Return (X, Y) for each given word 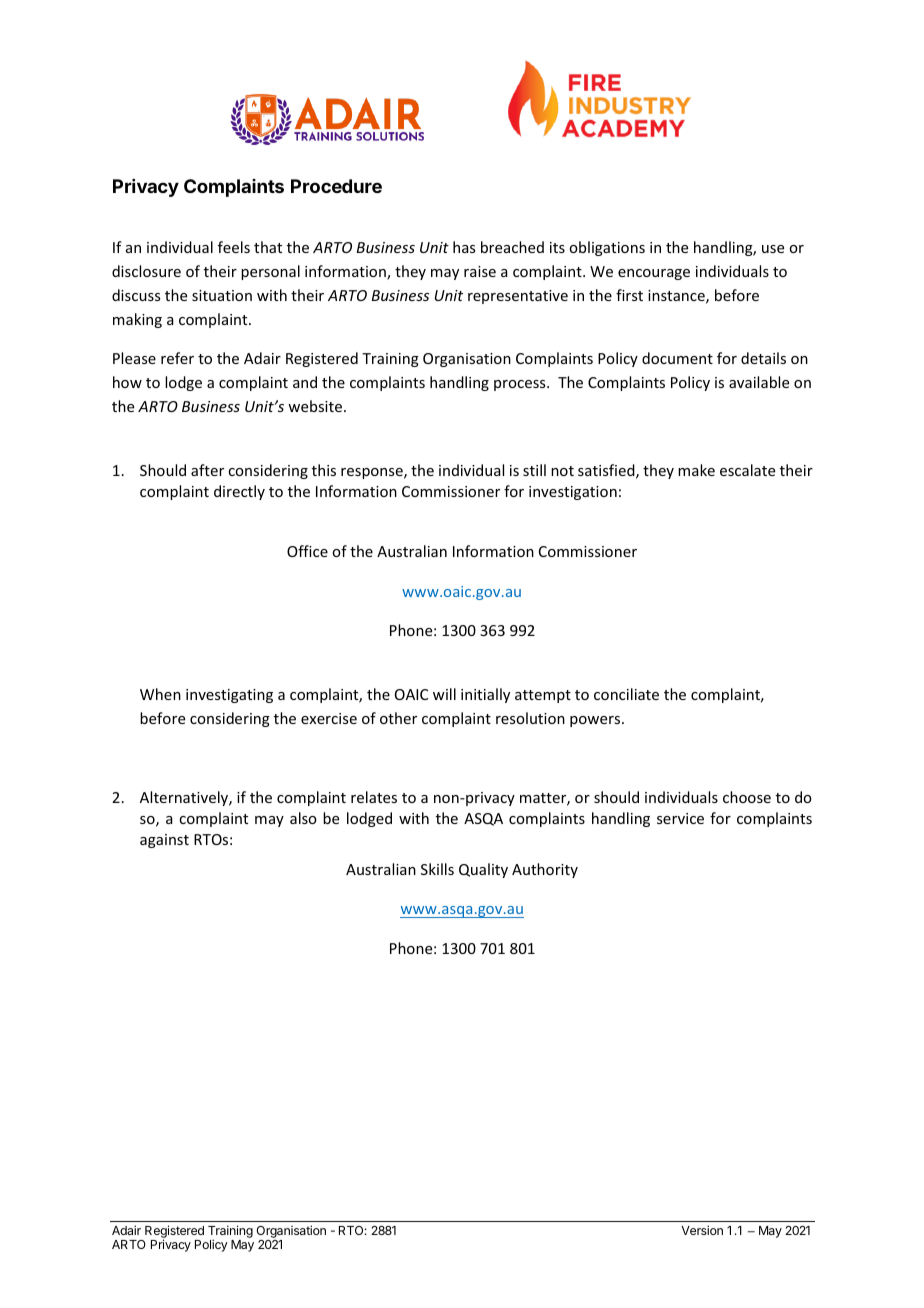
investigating (229, 696)
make (696, 470)
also (303, 818)
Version (702, 1230)
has (464, 247)
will (444, 694)
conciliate (626, 694)
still (534, 470)
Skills (437, 869)
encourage (654, 274)
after (207, 470)
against (164, 841)
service (680, 818)
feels (234, 247)
